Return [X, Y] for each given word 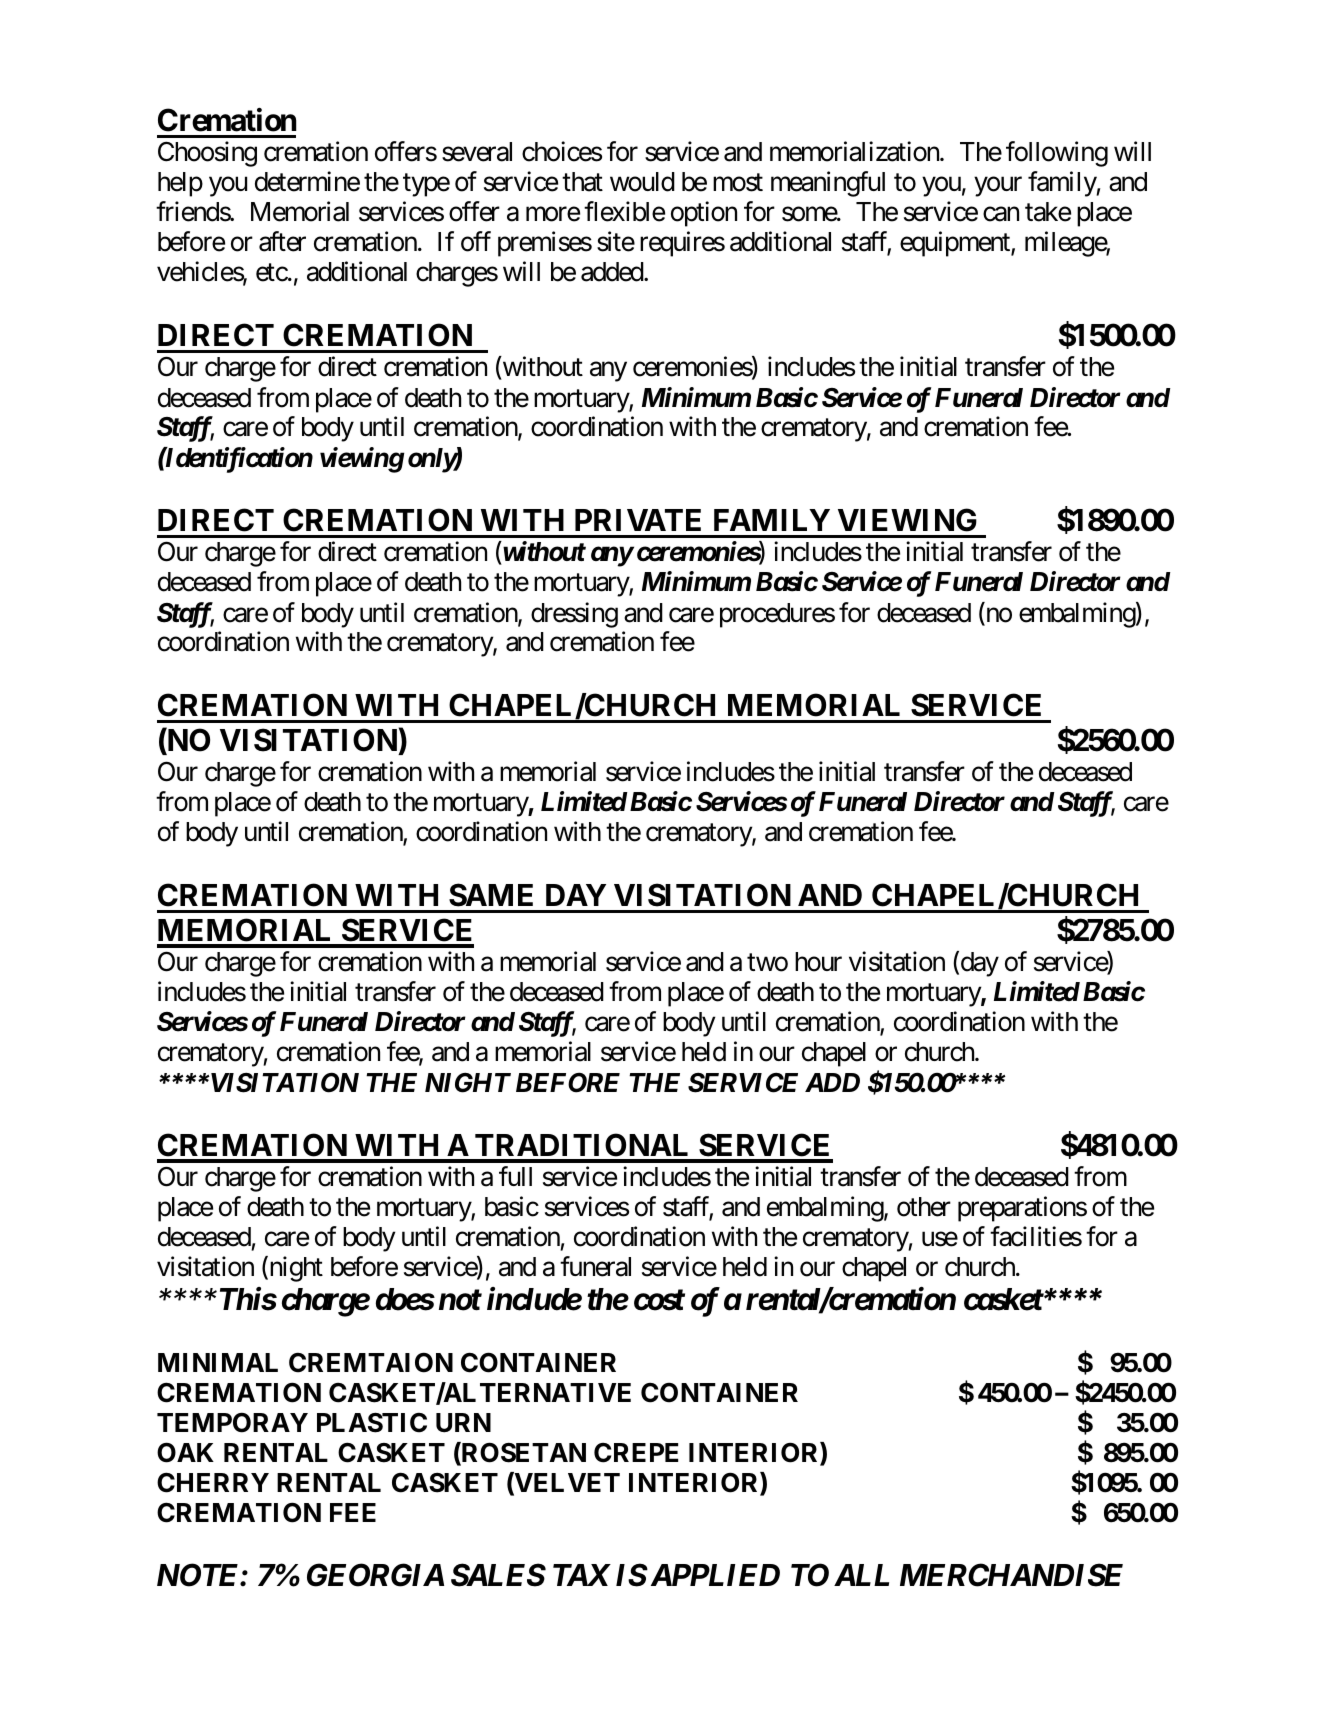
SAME [491, 895]
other [924, 1207]
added [613, 272]
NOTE [199, 1575]
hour [818, 962]
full [515, 1176]
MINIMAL [218, 1362]
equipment [956, 244]
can [1001, 214]
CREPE [636, 1453]
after [282, 241]
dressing [574, 615]
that [582, 182]
